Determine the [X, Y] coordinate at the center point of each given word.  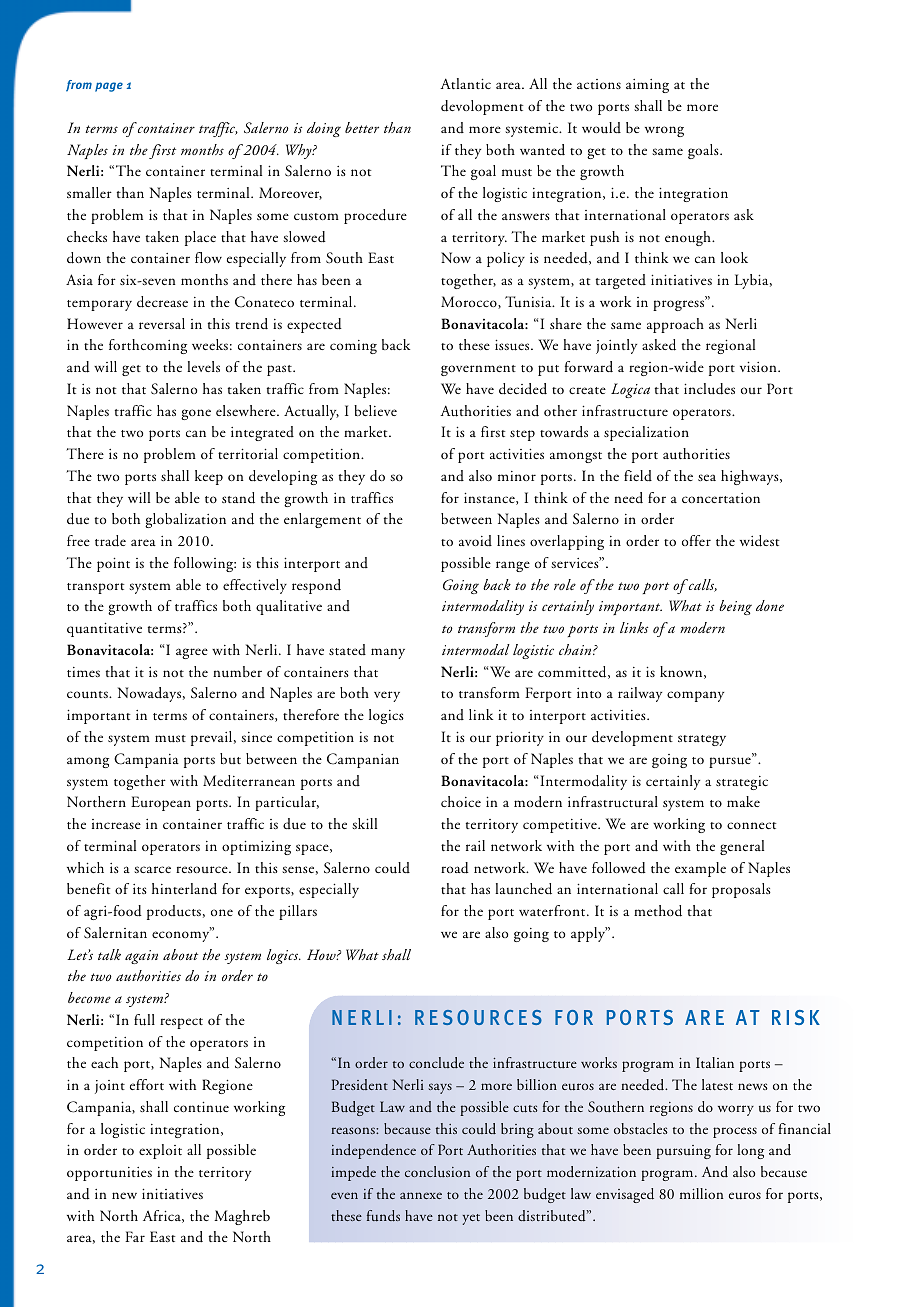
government [478, 370]
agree [192, 653]
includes [709, 389]
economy [182, 935]
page [109, 87]
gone [196, 414]
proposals [741, 890]
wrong [664, 131]
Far [135, 1236]
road [455, 868]
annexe [421, 1195]
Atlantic [465, 83]
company [695, 696]
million [701, 1193]
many [388, 653]
